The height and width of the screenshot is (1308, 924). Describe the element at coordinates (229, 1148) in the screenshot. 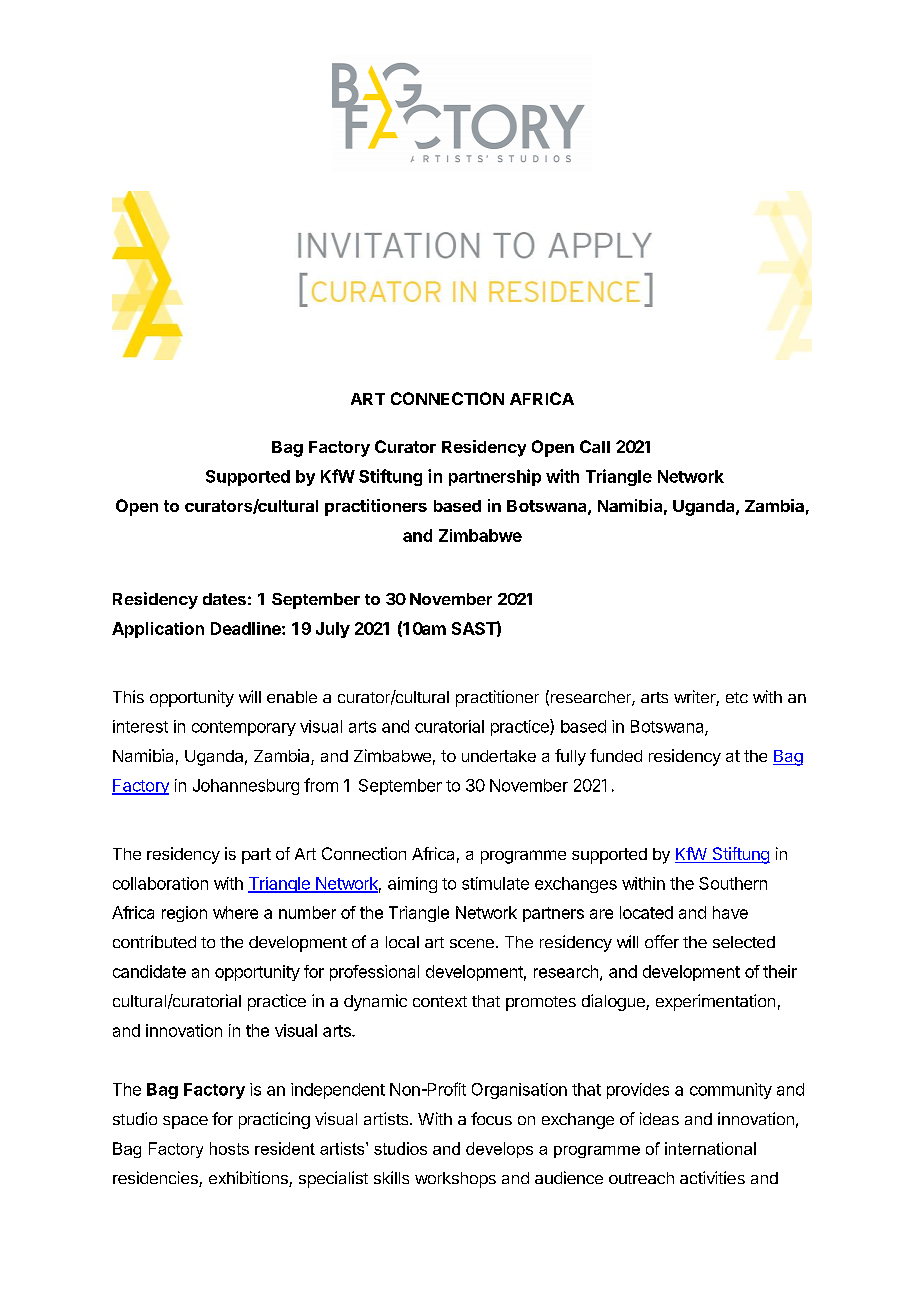

I see `hosts` at that location.
